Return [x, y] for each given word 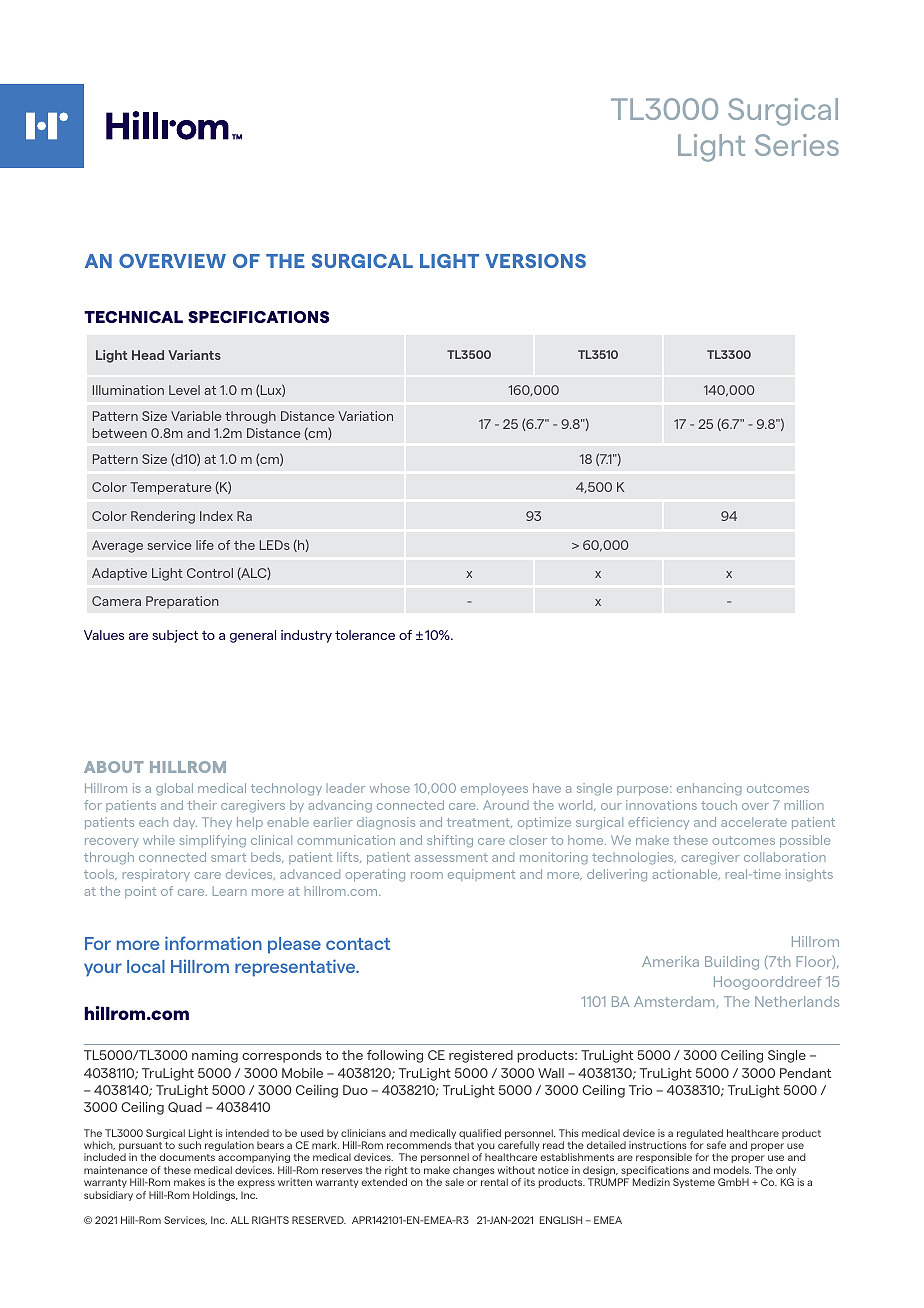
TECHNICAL [133, 317]
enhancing [709, 789]
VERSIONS [535, 261]
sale [454, 1182]
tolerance [365, 635]
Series [797, 145]
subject [175, 636]
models [732, 1170]
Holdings [215, 1196]
